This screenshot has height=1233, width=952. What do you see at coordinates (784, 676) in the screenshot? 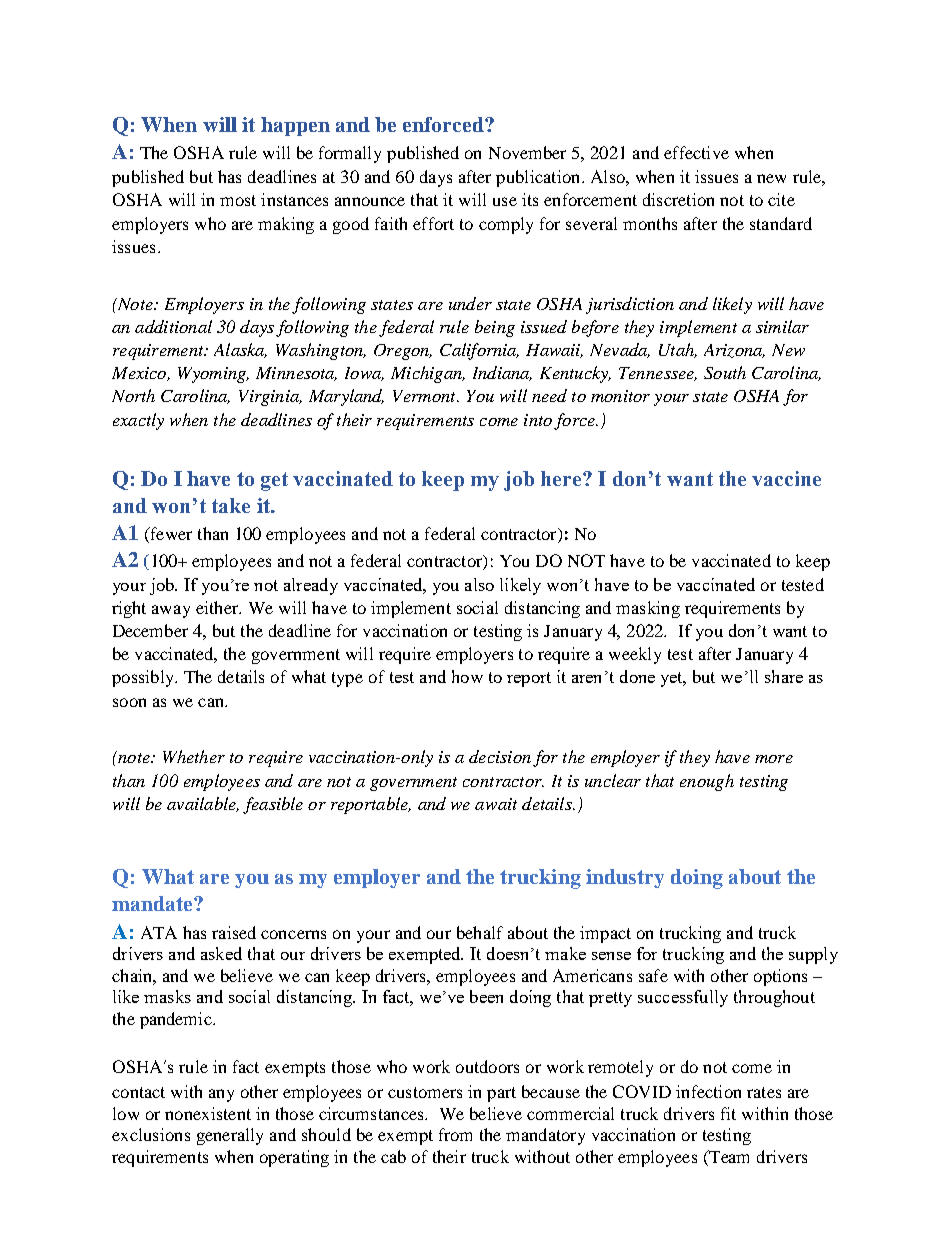
I see `share` at bounding box center [784, 676].
